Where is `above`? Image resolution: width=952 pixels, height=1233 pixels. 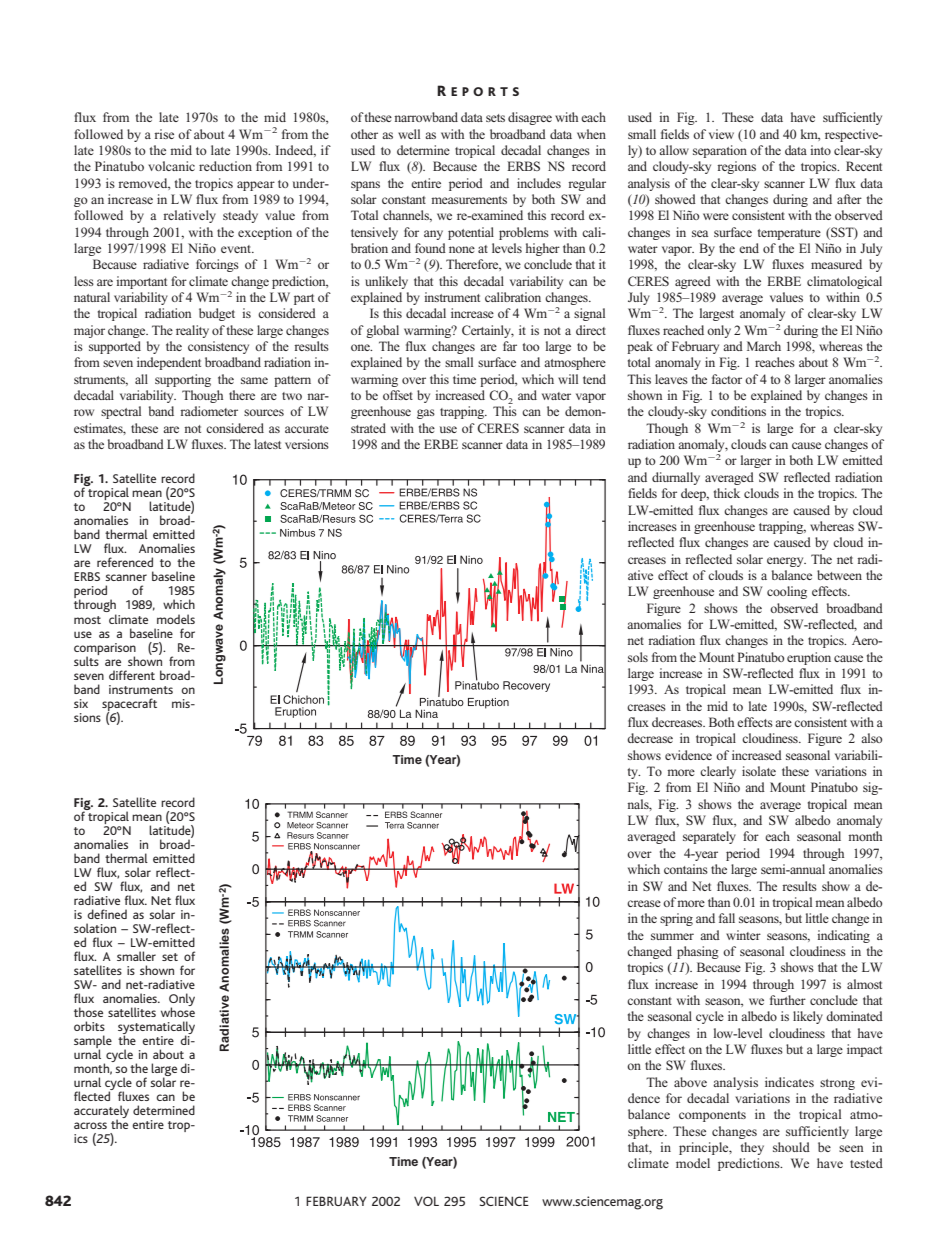
above is located at coordinates (690, 1082).
